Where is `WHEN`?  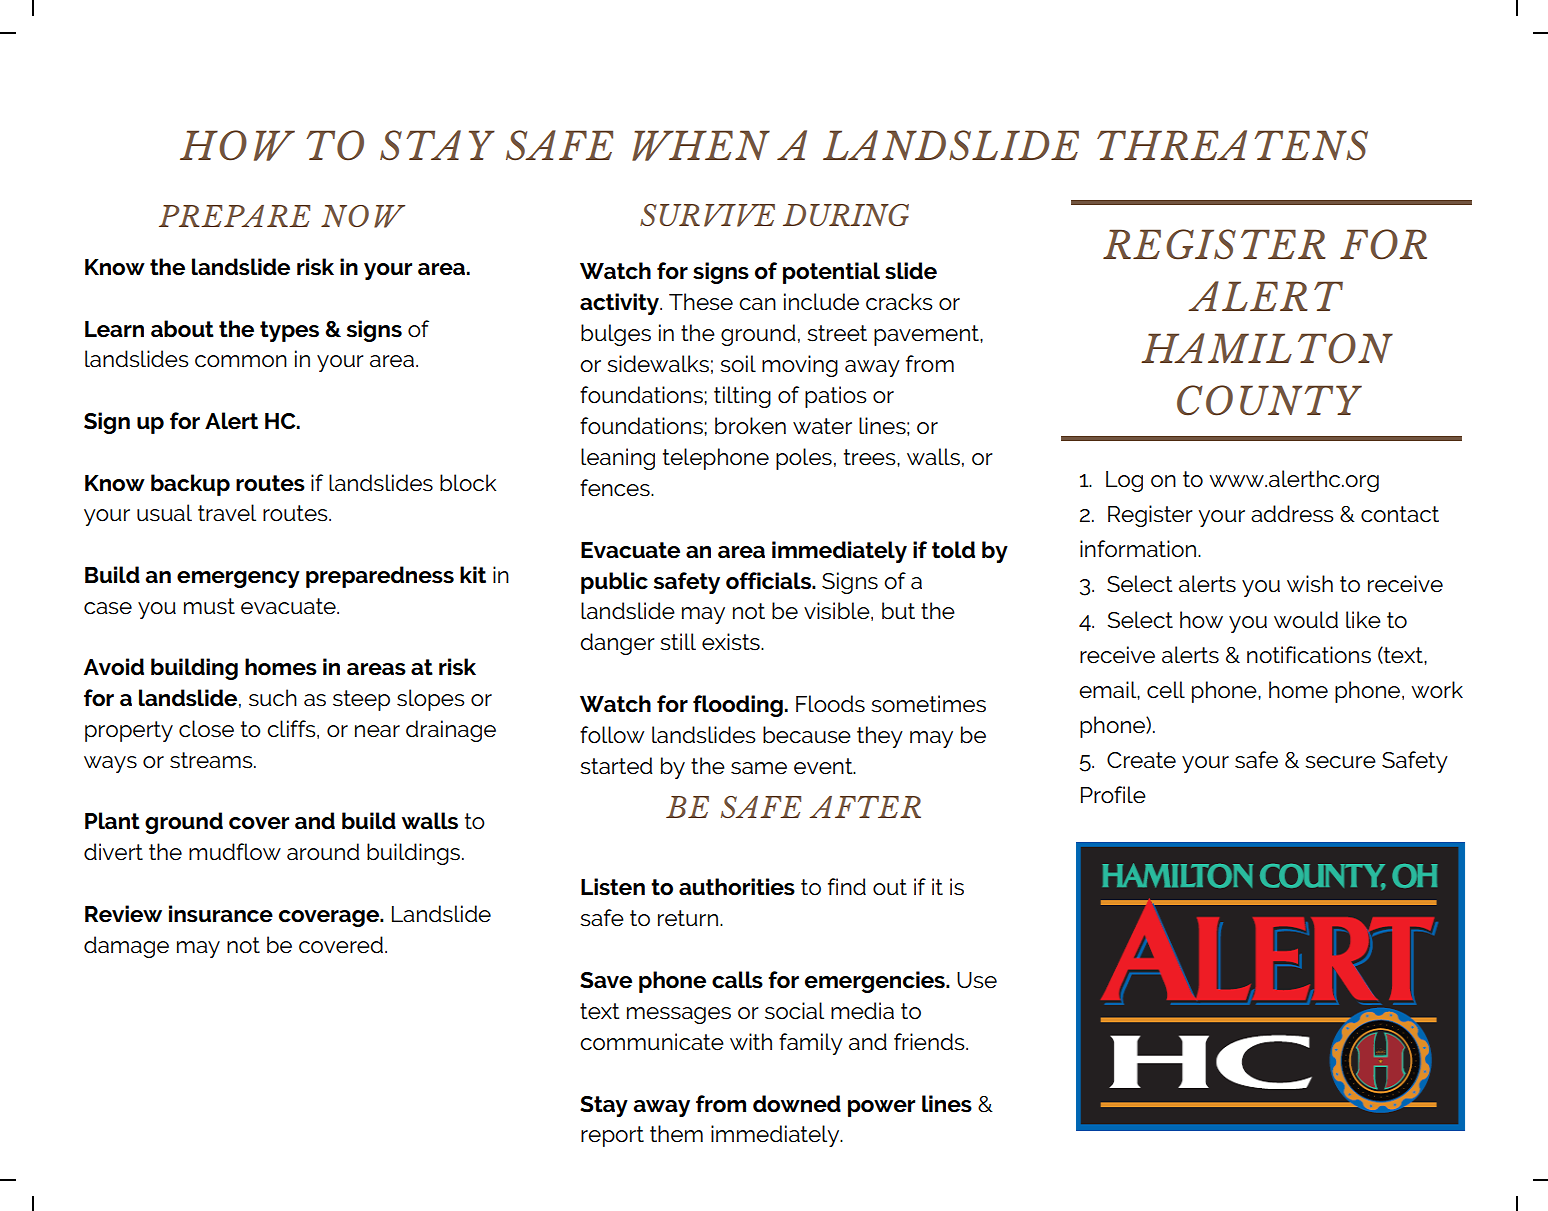
WHEN is located at coordinates (701, 145).
